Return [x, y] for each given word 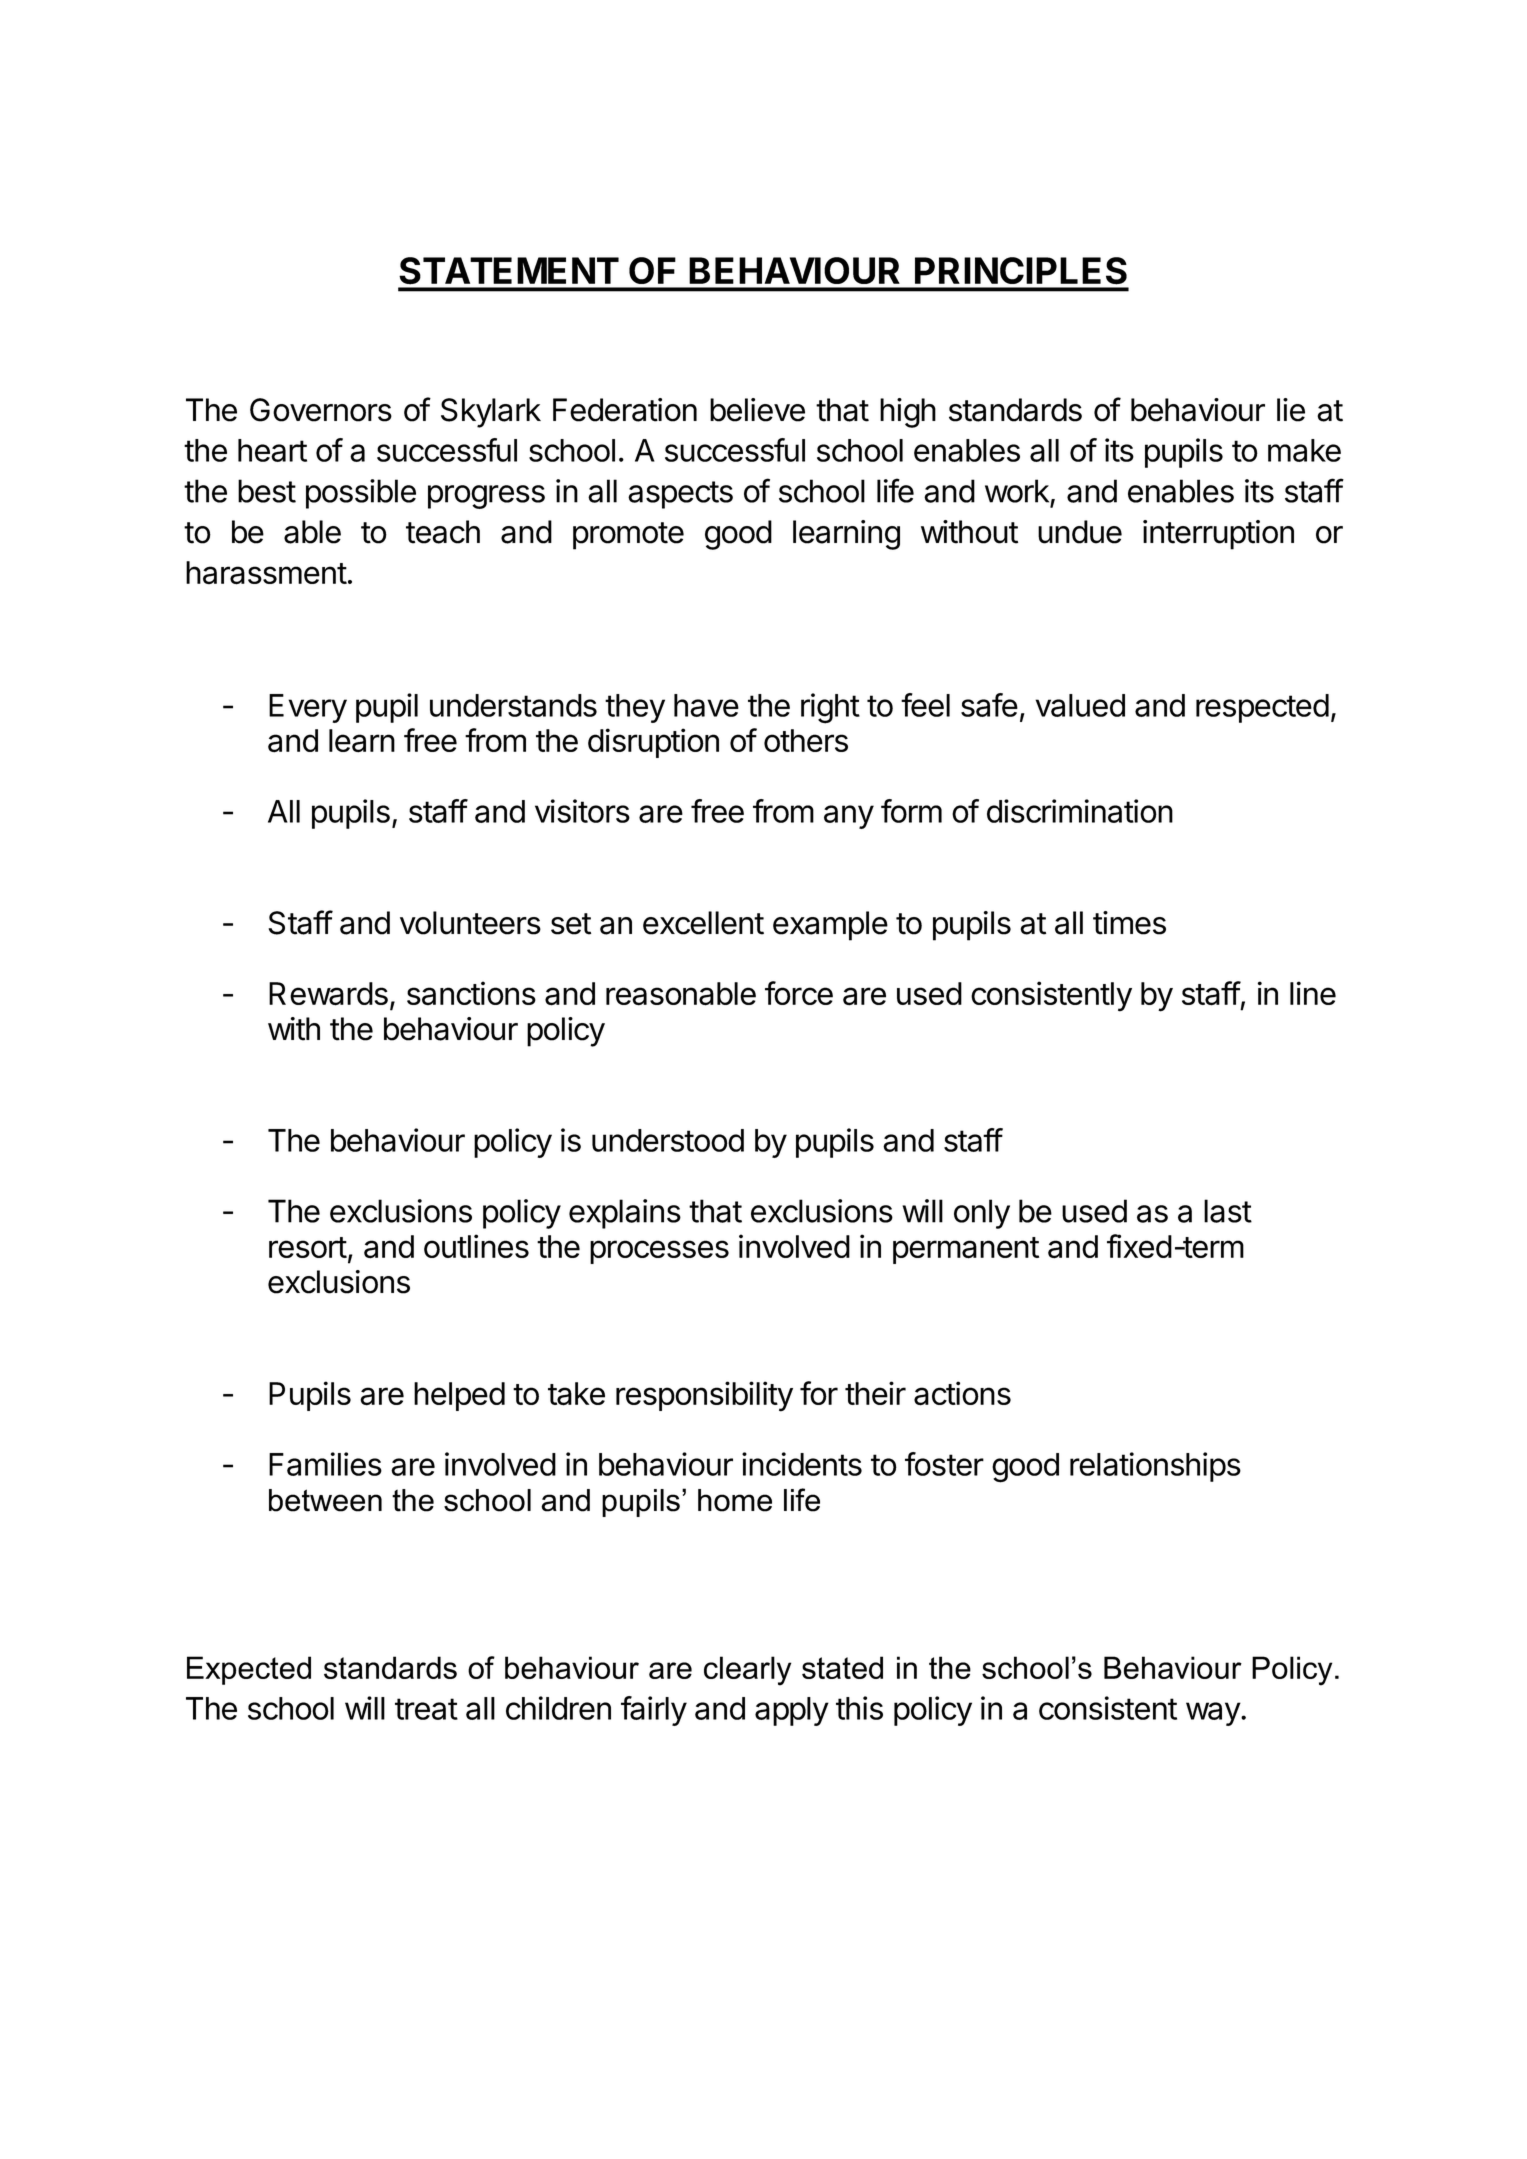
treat [426, 1709]
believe [757, 410]
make [1304, 450]
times [1129, 923]
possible [361, 494]
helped [459, 1396]
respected [1262, 708]
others [806, 740]
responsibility [704, 1396]
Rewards [328, 994]
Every [308, 708]
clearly [747, 1671]
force [799, 993]
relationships [1155, 1467]
